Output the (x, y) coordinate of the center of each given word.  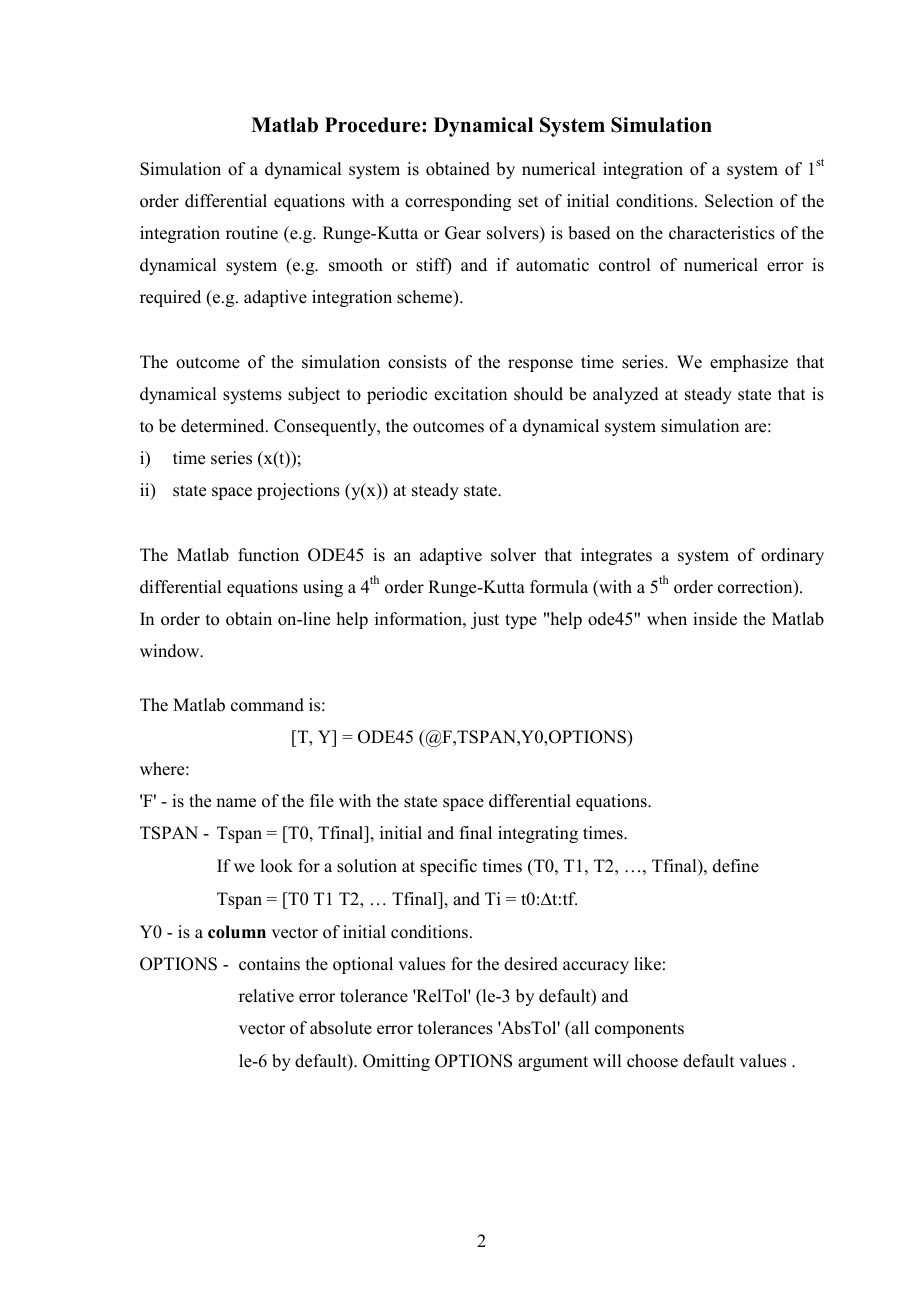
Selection (739, 201)
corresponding (458, 202)
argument (553, 1063)
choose (652, 1061)
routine (252, 233)
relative (266, 996)
